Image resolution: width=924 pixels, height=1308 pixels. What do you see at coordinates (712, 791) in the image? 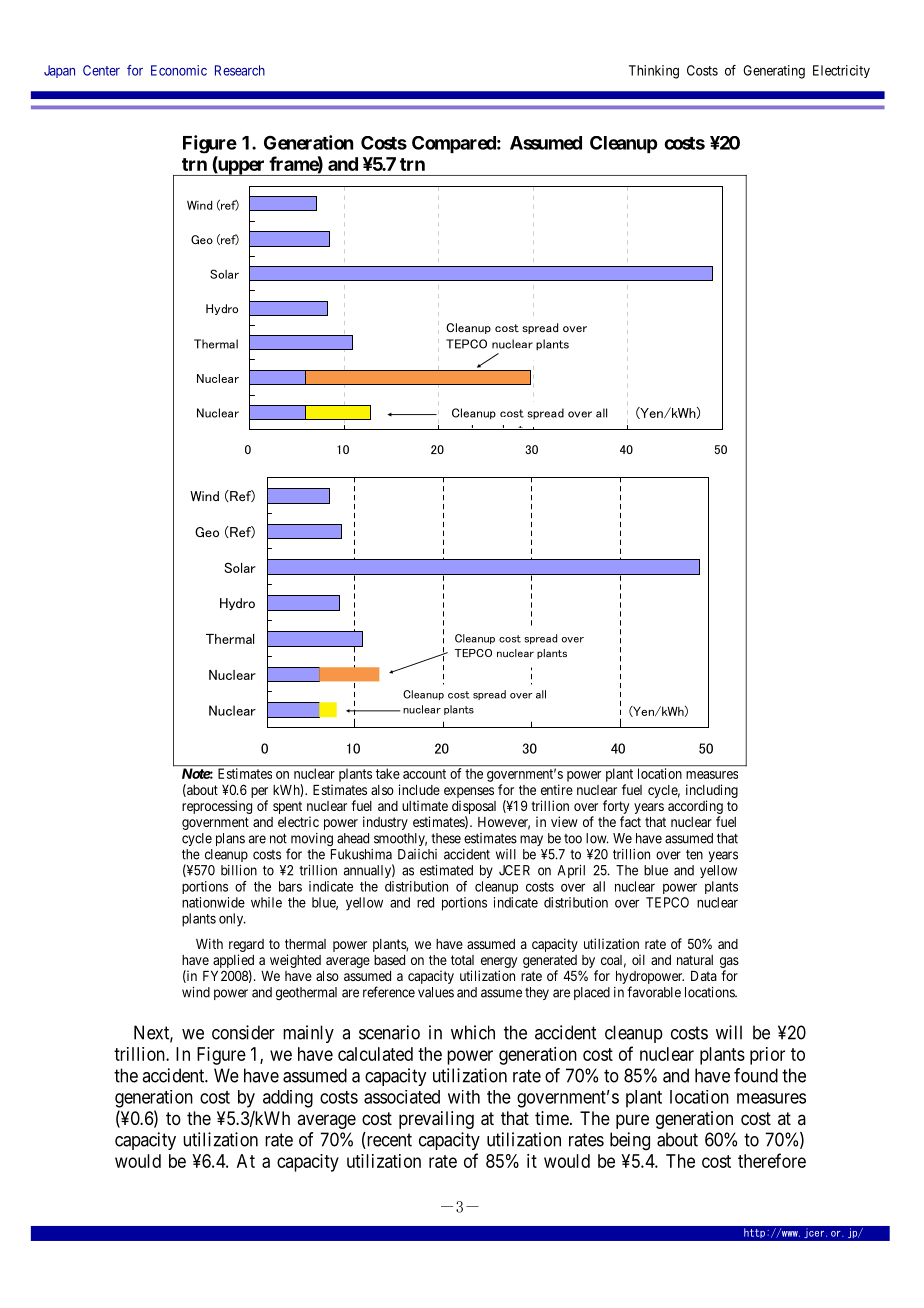
I see `including` at bounding box center [712, 791].
